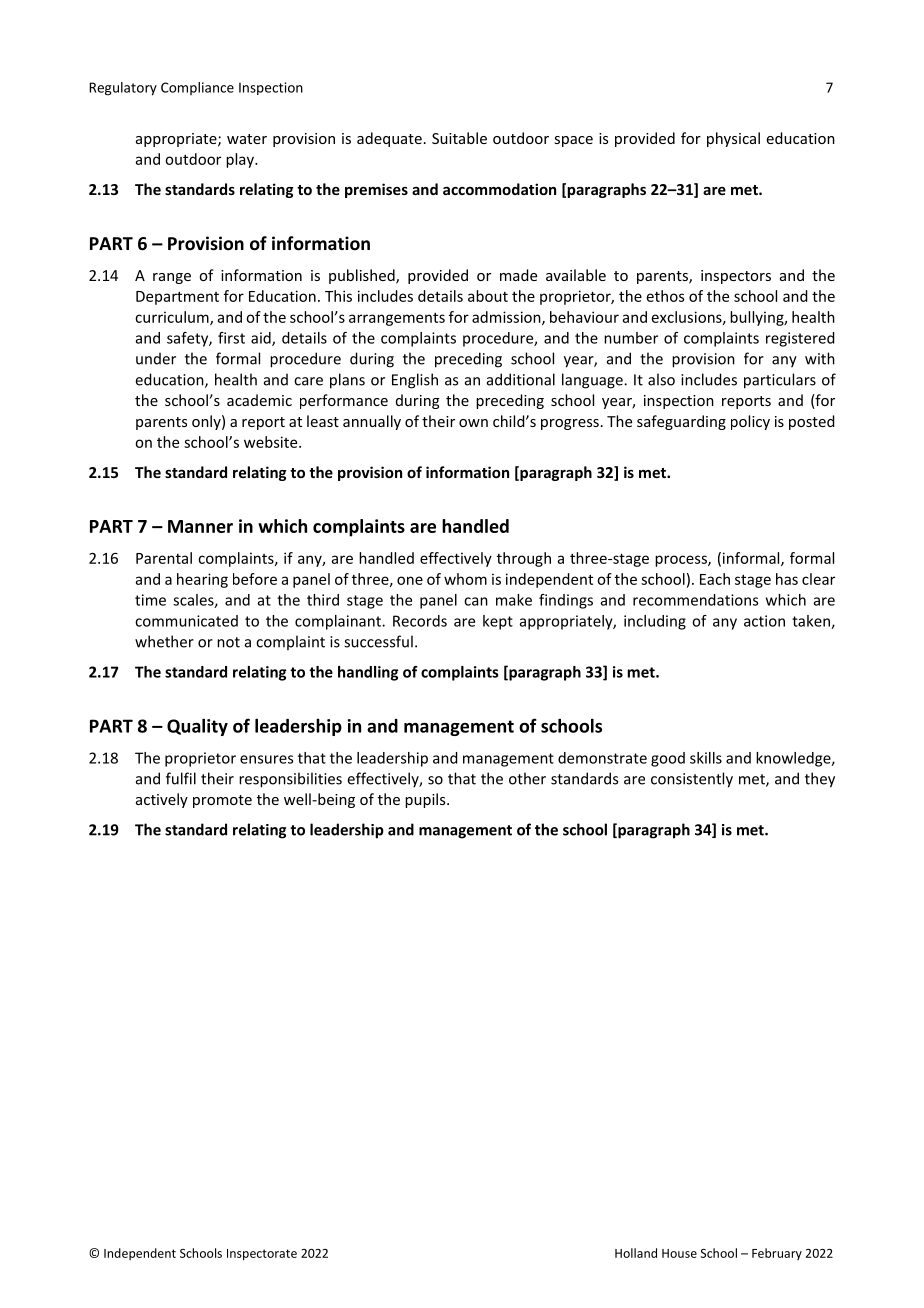 The height and width of the document is (1308, 924). What do you see at coordinates (733, 139) in the document?
I see `physical` at bounding box center [733, 139].
